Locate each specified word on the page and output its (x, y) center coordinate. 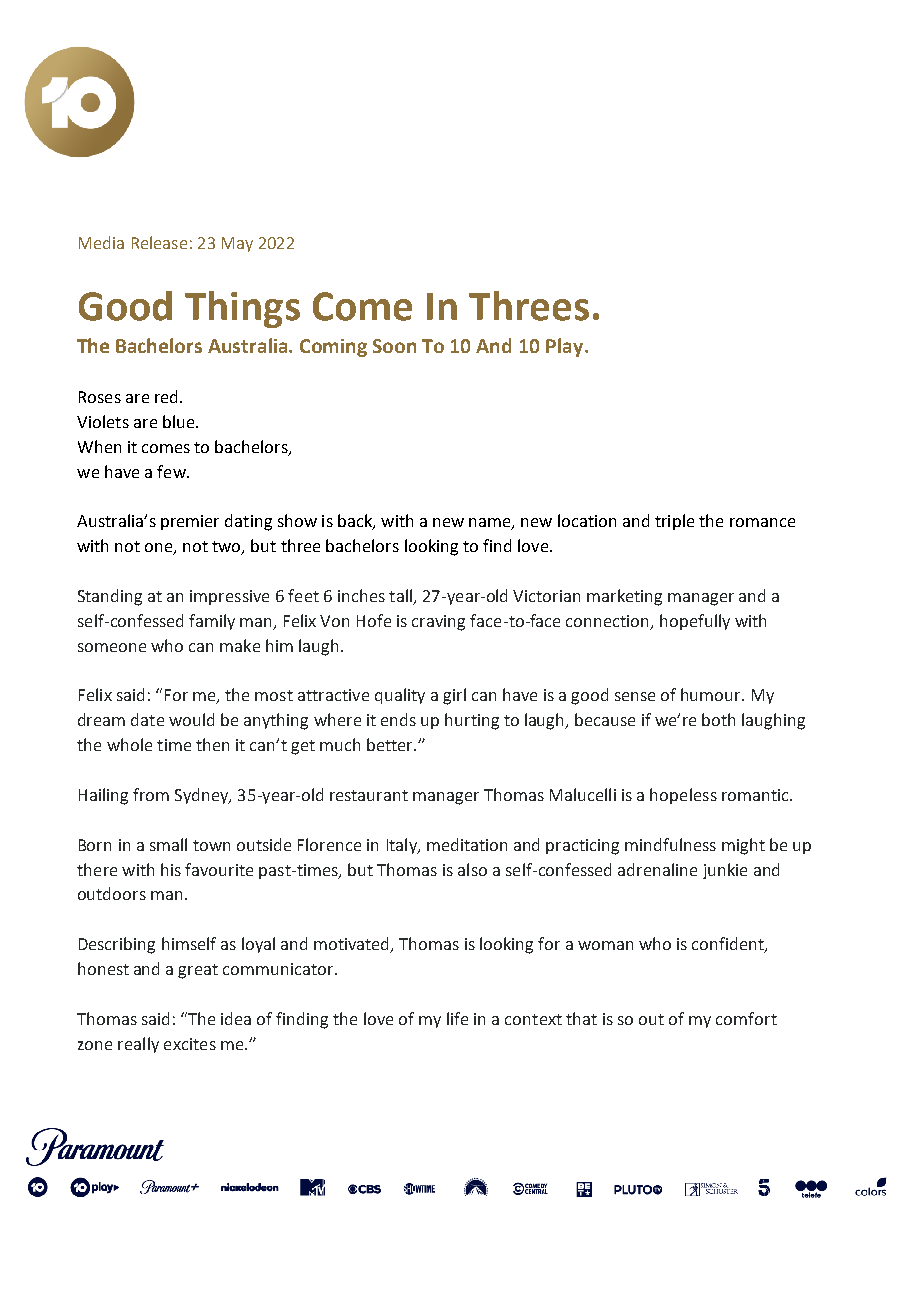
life (457, 1018)
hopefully (695, 622)
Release (159, 242)
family (212, 622)
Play (566, 347)
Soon (394, 346)
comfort (746, 1018)
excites (190, 1044)
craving (438, 623)
